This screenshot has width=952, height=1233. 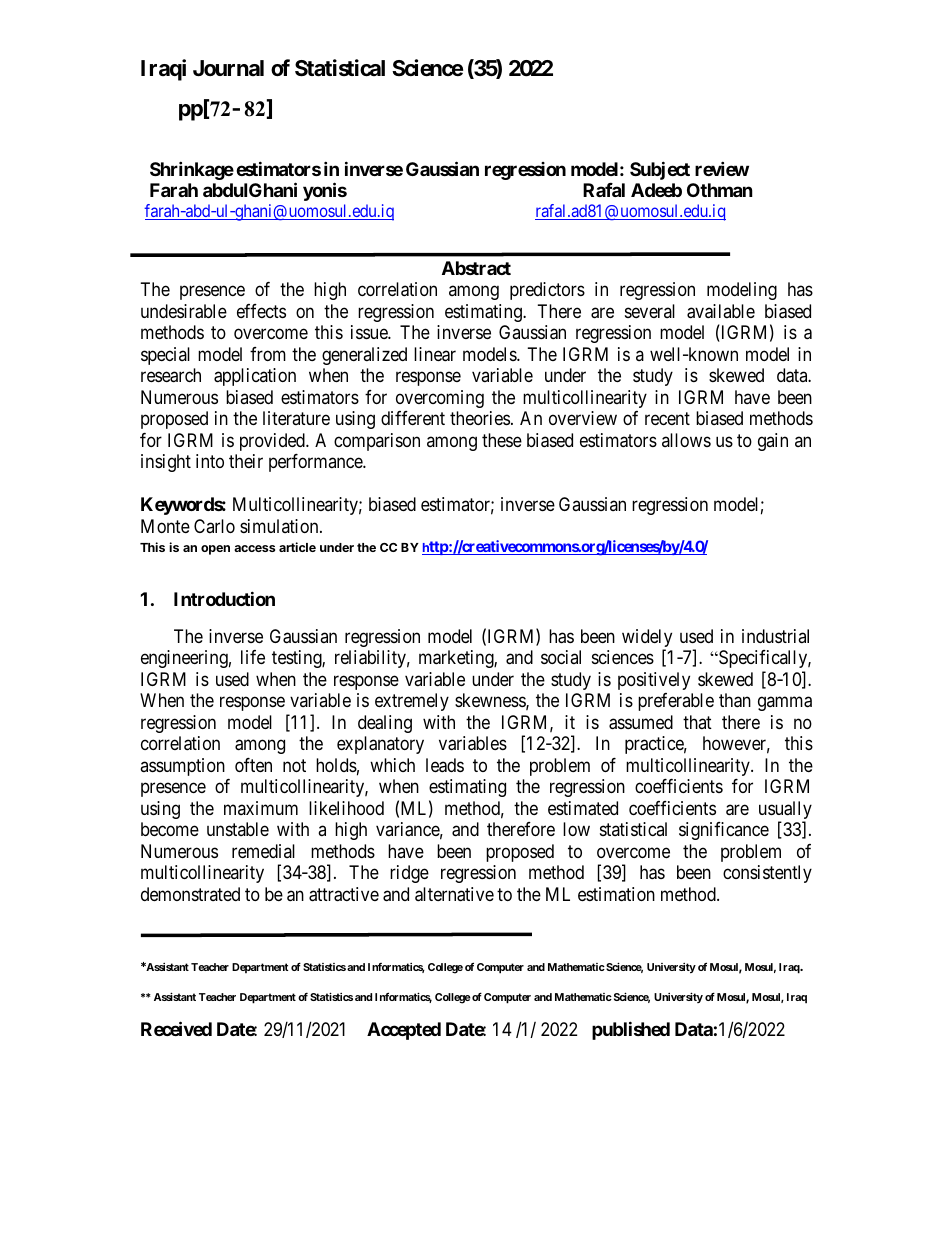 I want to click on effects, so click(x=261, y=311).
